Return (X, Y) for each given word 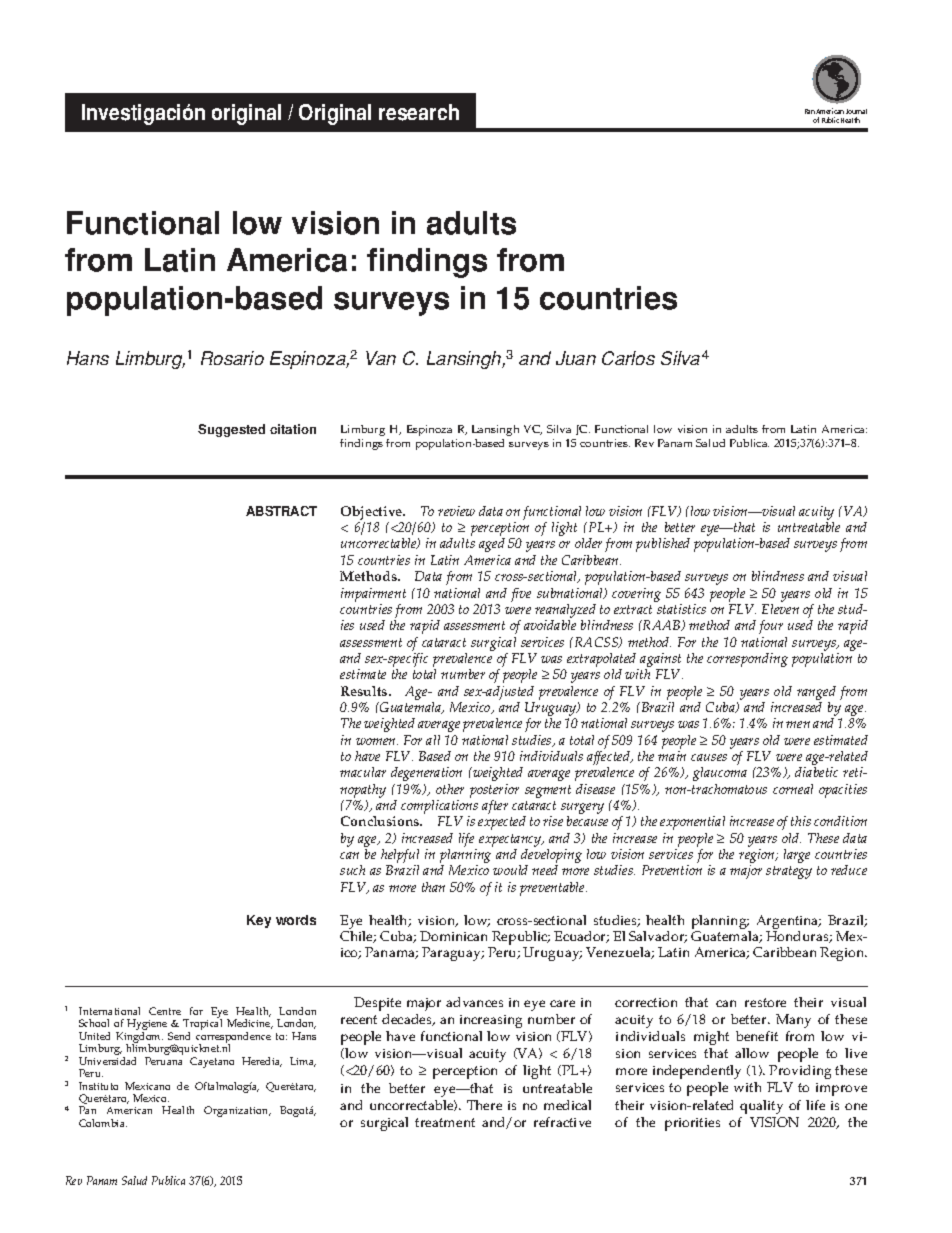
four (771, 627)
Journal (856, 111)
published (663, 545)
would (510, 870)
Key (259, 921)
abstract (281, 511)
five (521, 595)
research (419, 112)
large (797, 856)
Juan (576, 358)
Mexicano (147, 1086)
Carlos (628, 358)
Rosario (232, 358)
